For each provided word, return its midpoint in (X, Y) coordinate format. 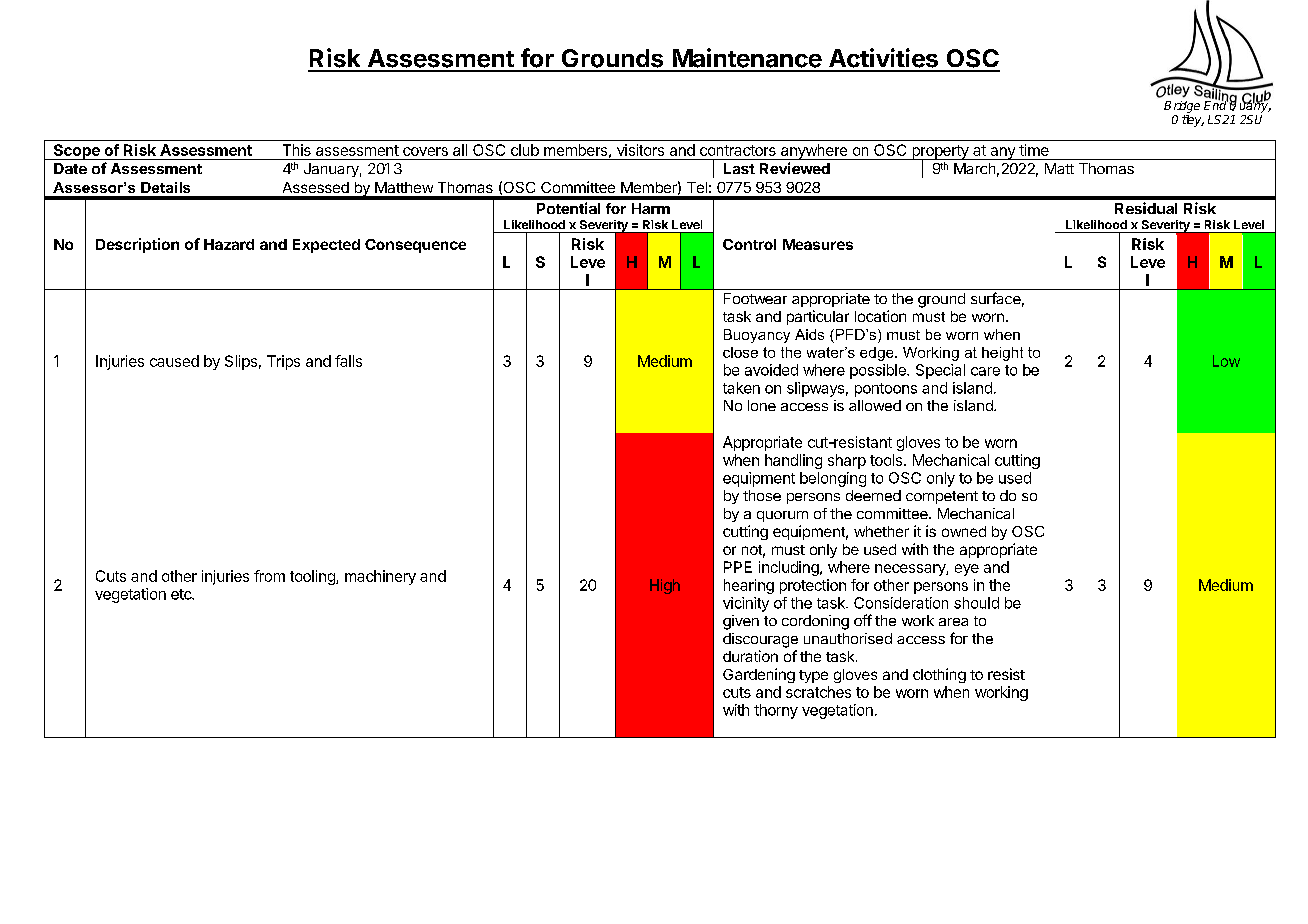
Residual (1146, 208)
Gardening (759, 675)
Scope (76, 152)
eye (967, 570)
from (269, 576)
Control (749, 244)
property (940, 153)
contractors (738, 150)
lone (762, 405)
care (985, 371)
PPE (738, 567)
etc (182, 594)
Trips (283, 362)
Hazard (229, 244)
